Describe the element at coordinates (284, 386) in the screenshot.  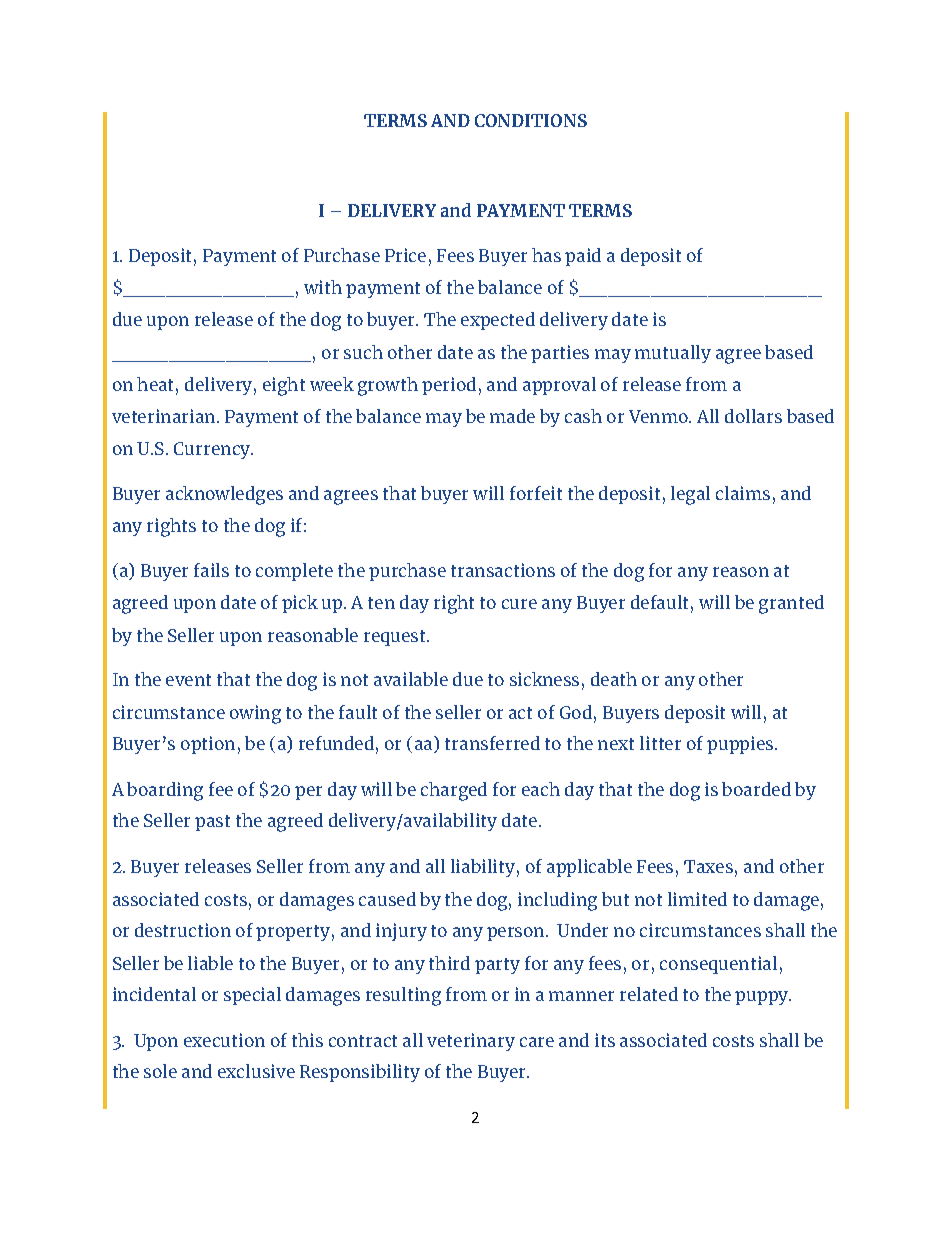
I see `eight` at that location.
